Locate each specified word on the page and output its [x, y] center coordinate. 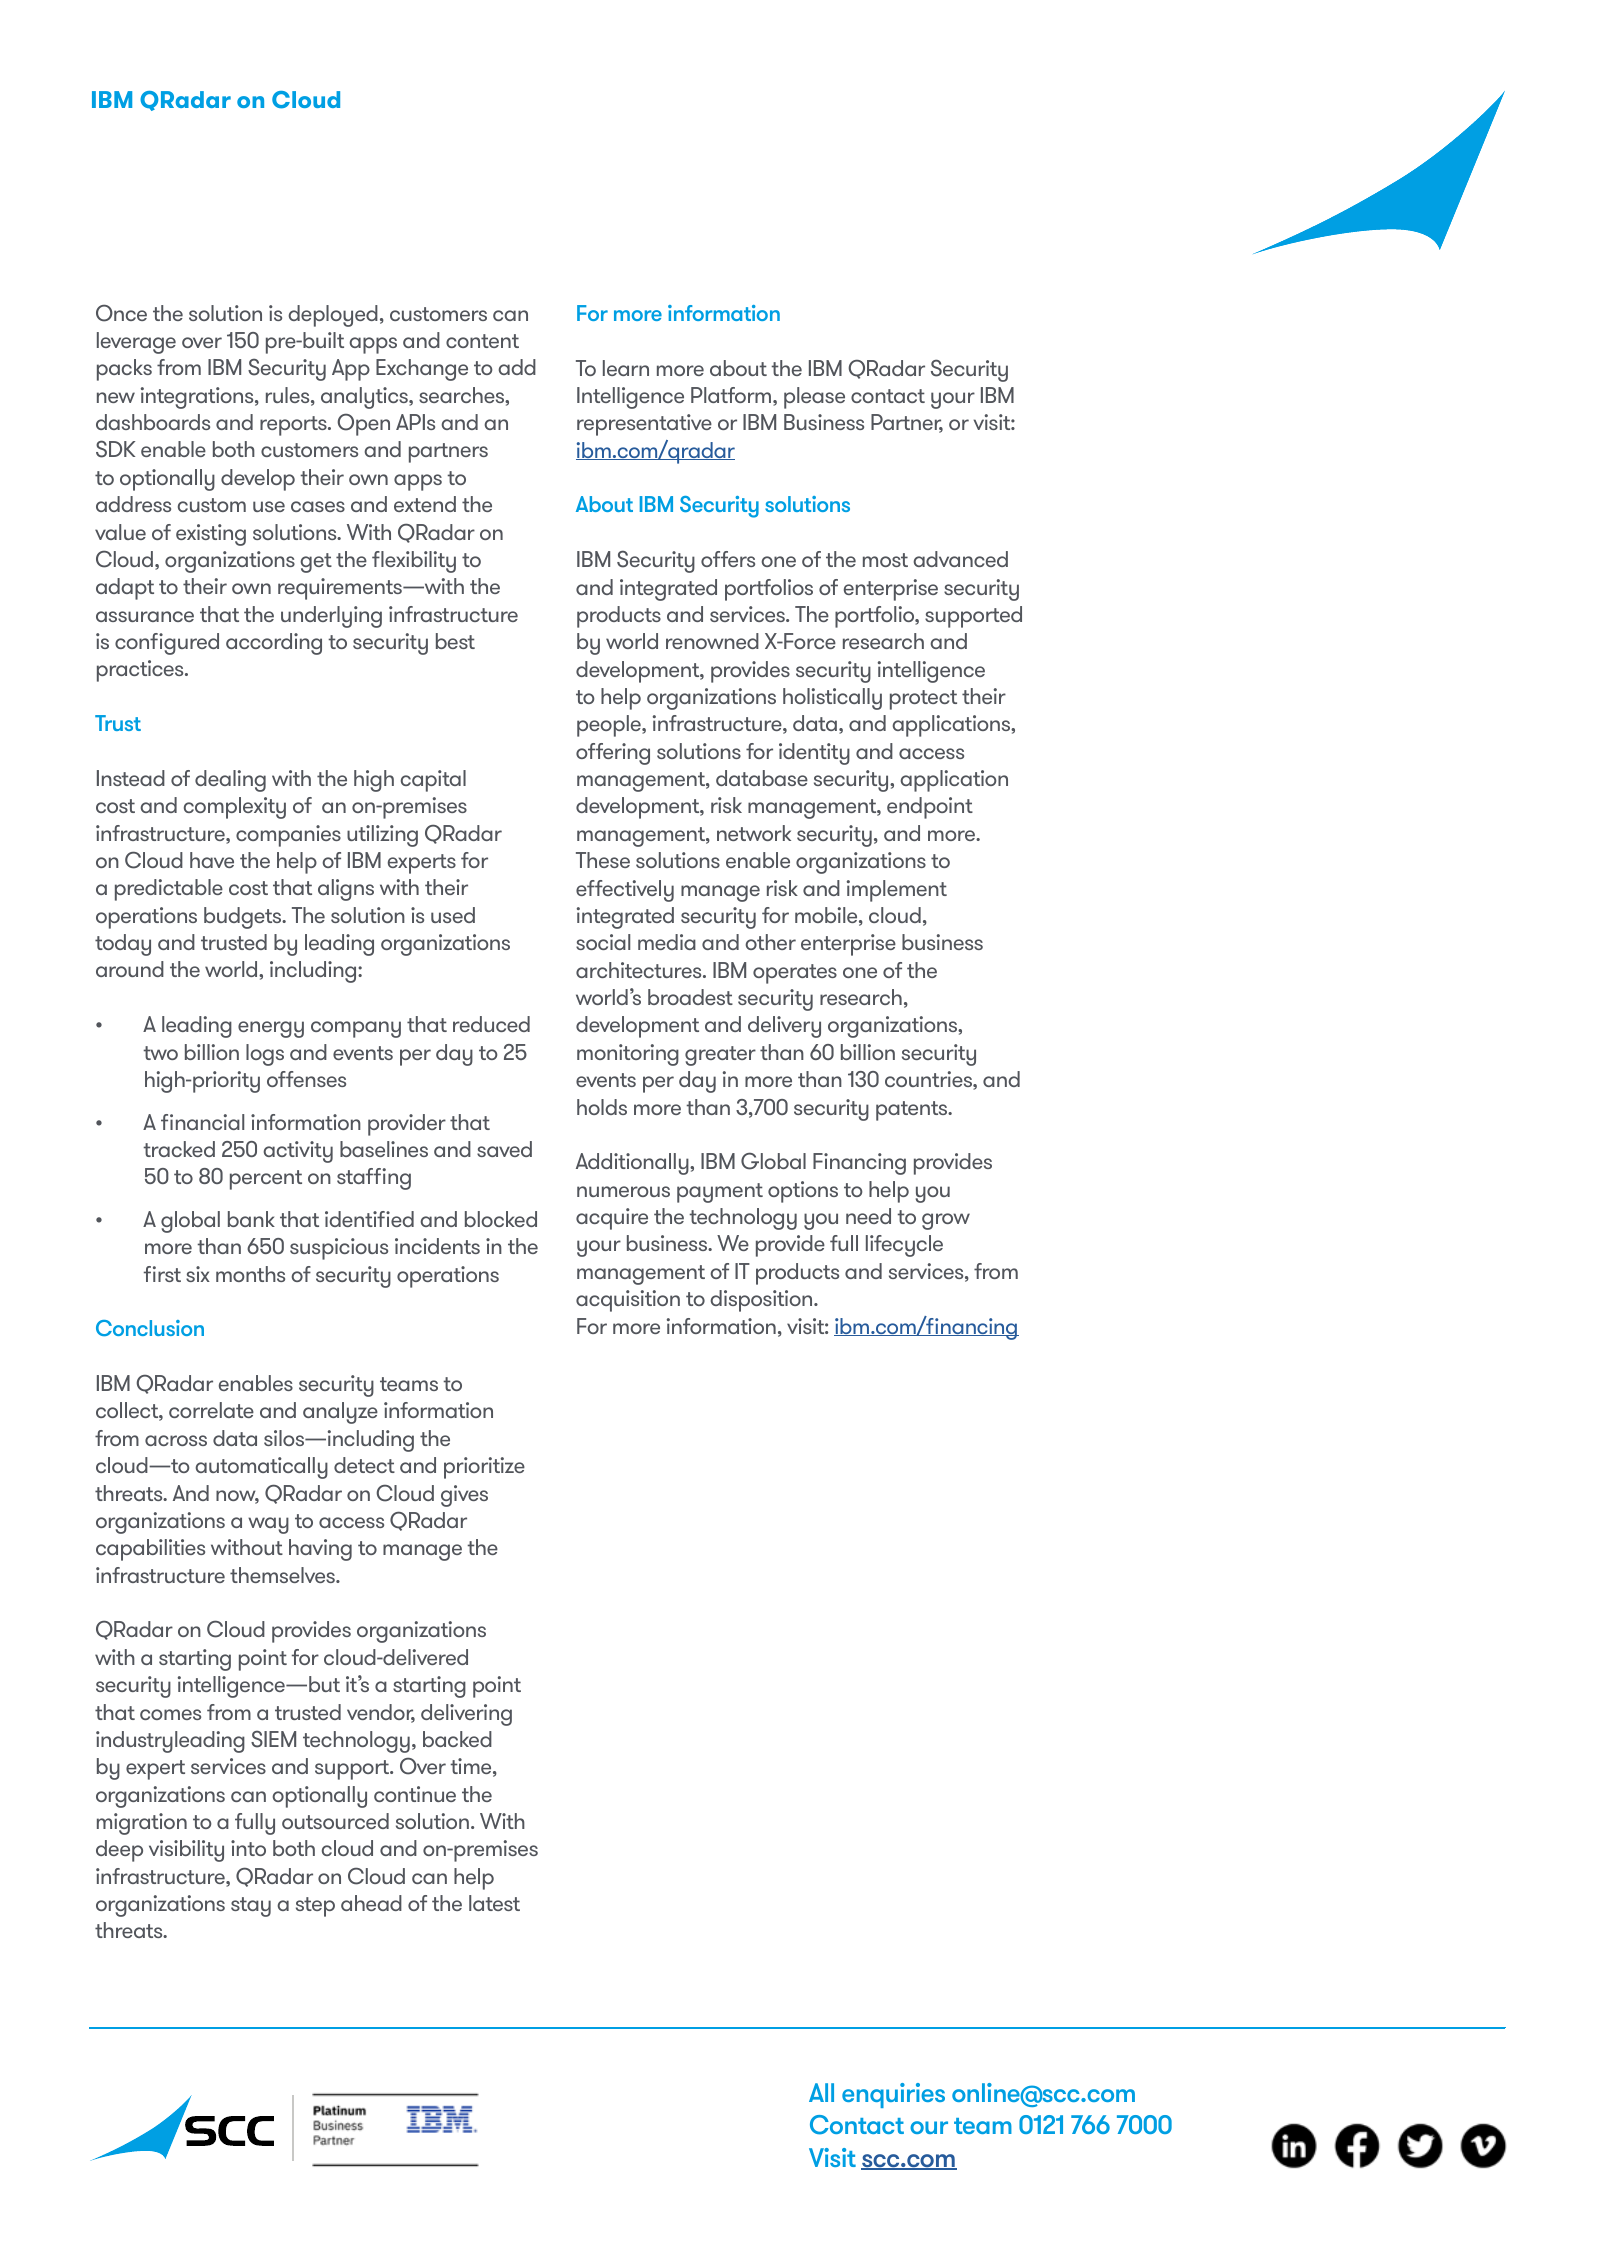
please [814, 398]
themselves [283, 1575]
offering [613, 754]
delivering [466, 1715]
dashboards [153, 422]
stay [251, 1907]
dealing [230, 781]
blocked [501, 1219]
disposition [762, 1301]
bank [251, 1219]
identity [814, 754]
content [482, 341]
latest [494, 1903]
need [868, 1216]
